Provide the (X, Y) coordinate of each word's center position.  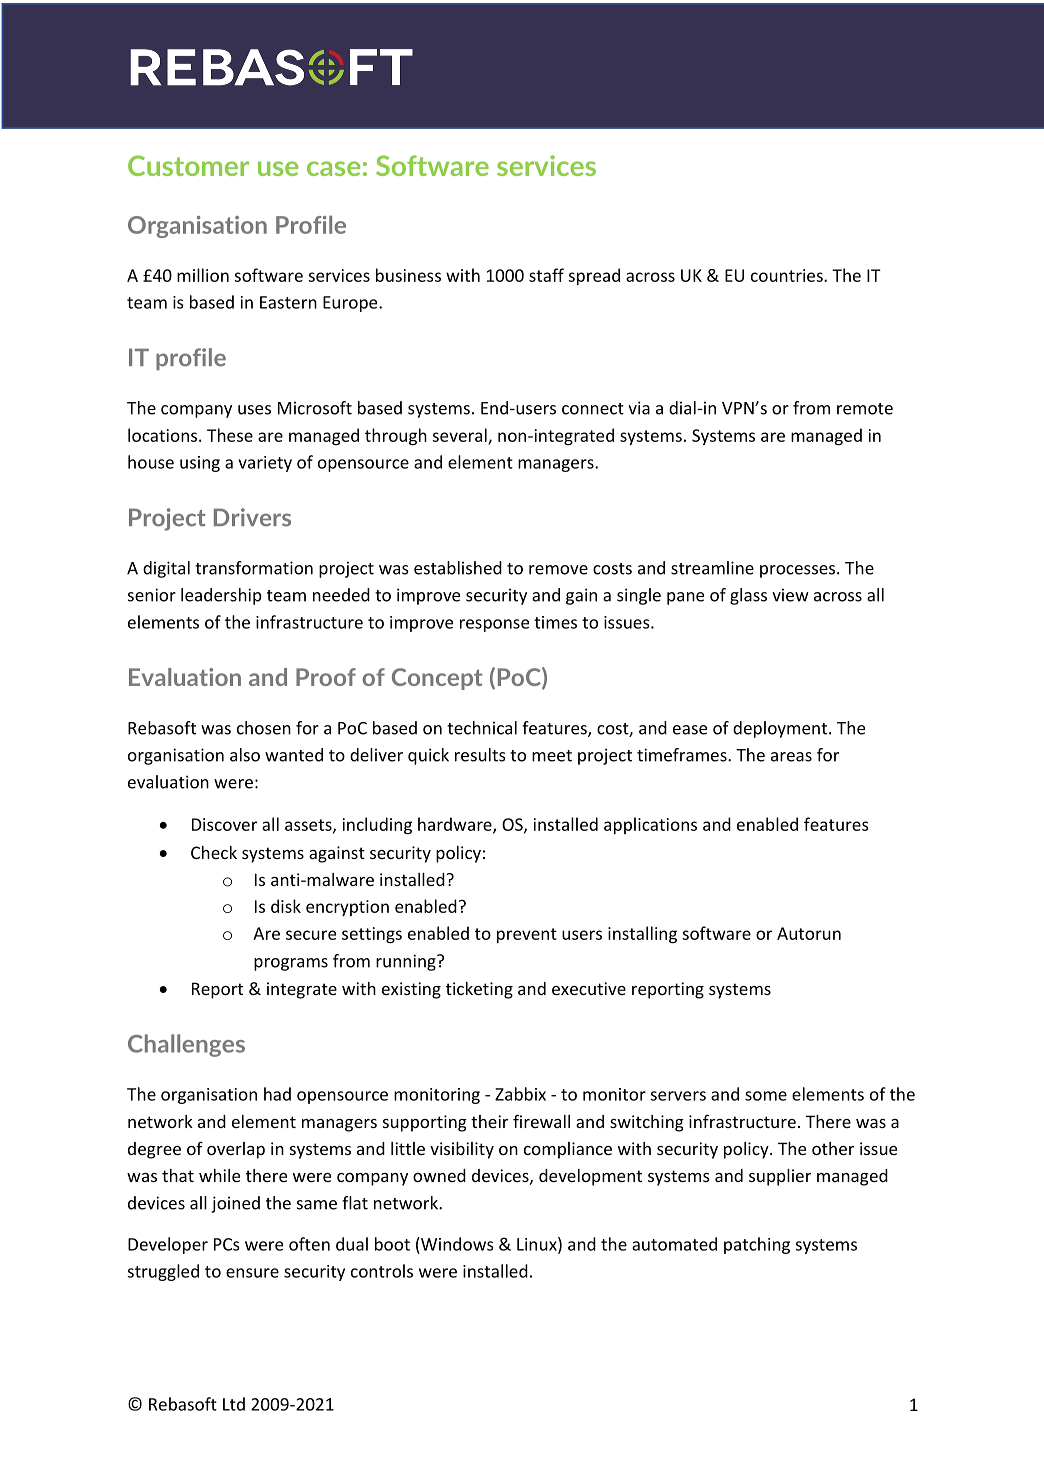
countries (788, 275)
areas (791, 757)
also (245, 755)
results (480, 755)
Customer (188, 165)
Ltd (234, 1404)
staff (546, 275)
